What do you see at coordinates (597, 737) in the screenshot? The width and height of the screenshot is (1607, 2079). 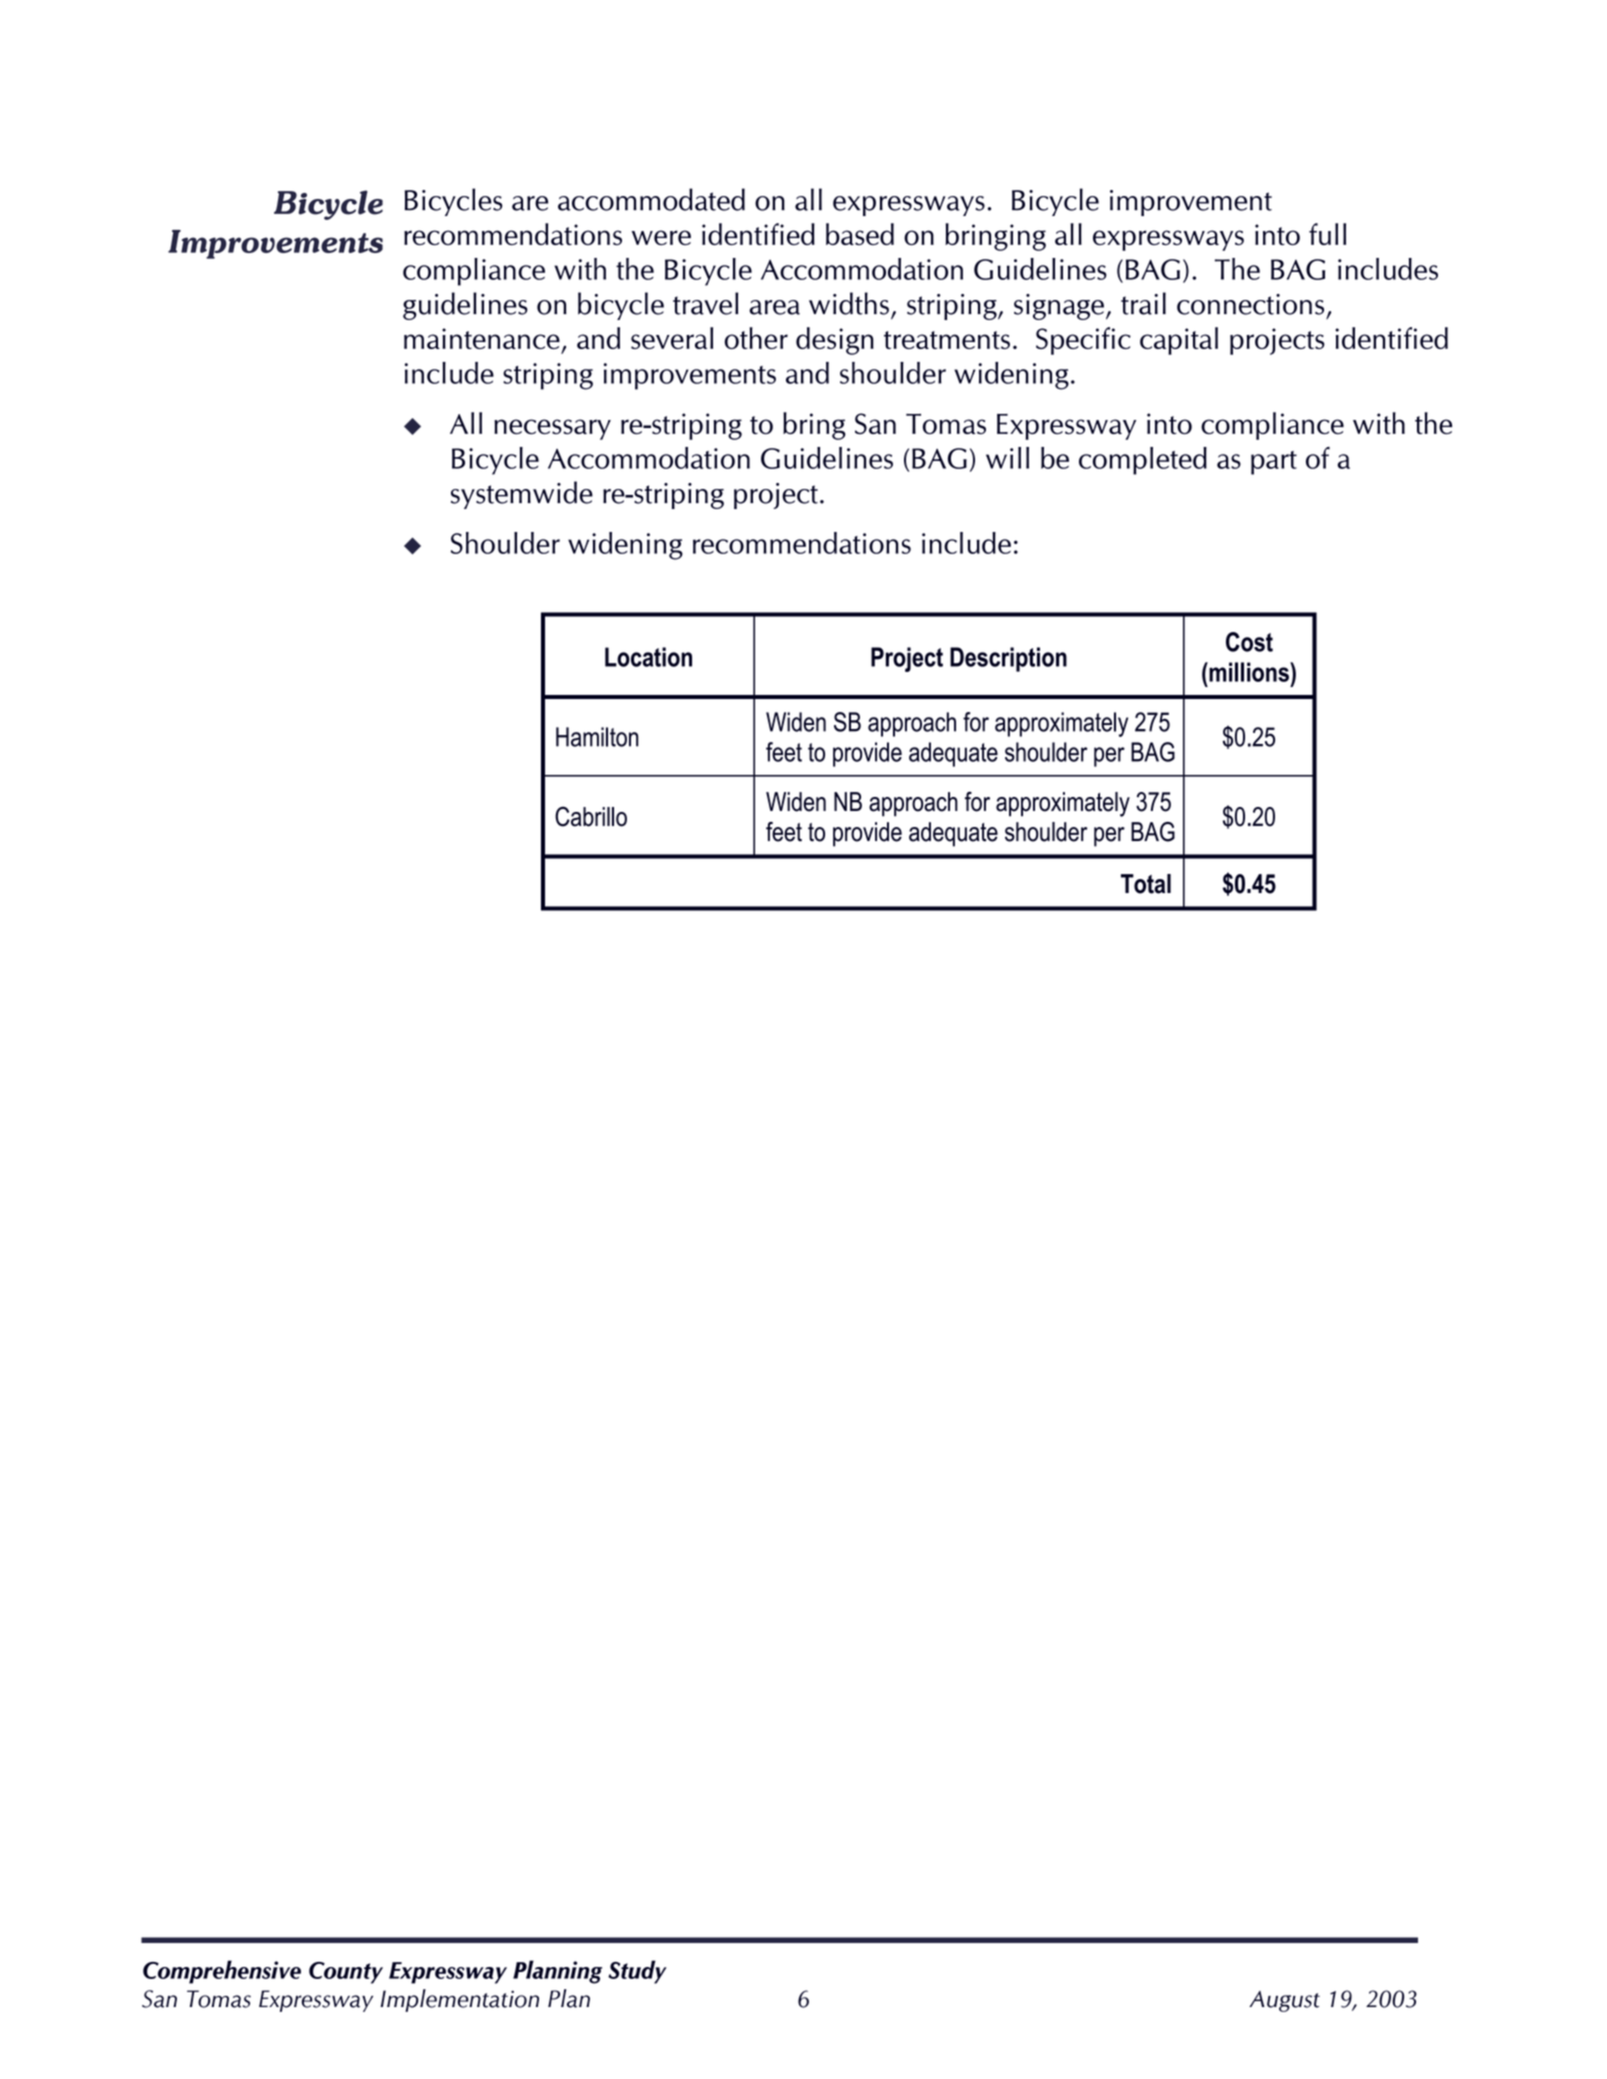 I see `Hamilton` at bounding box center [597, 737].
